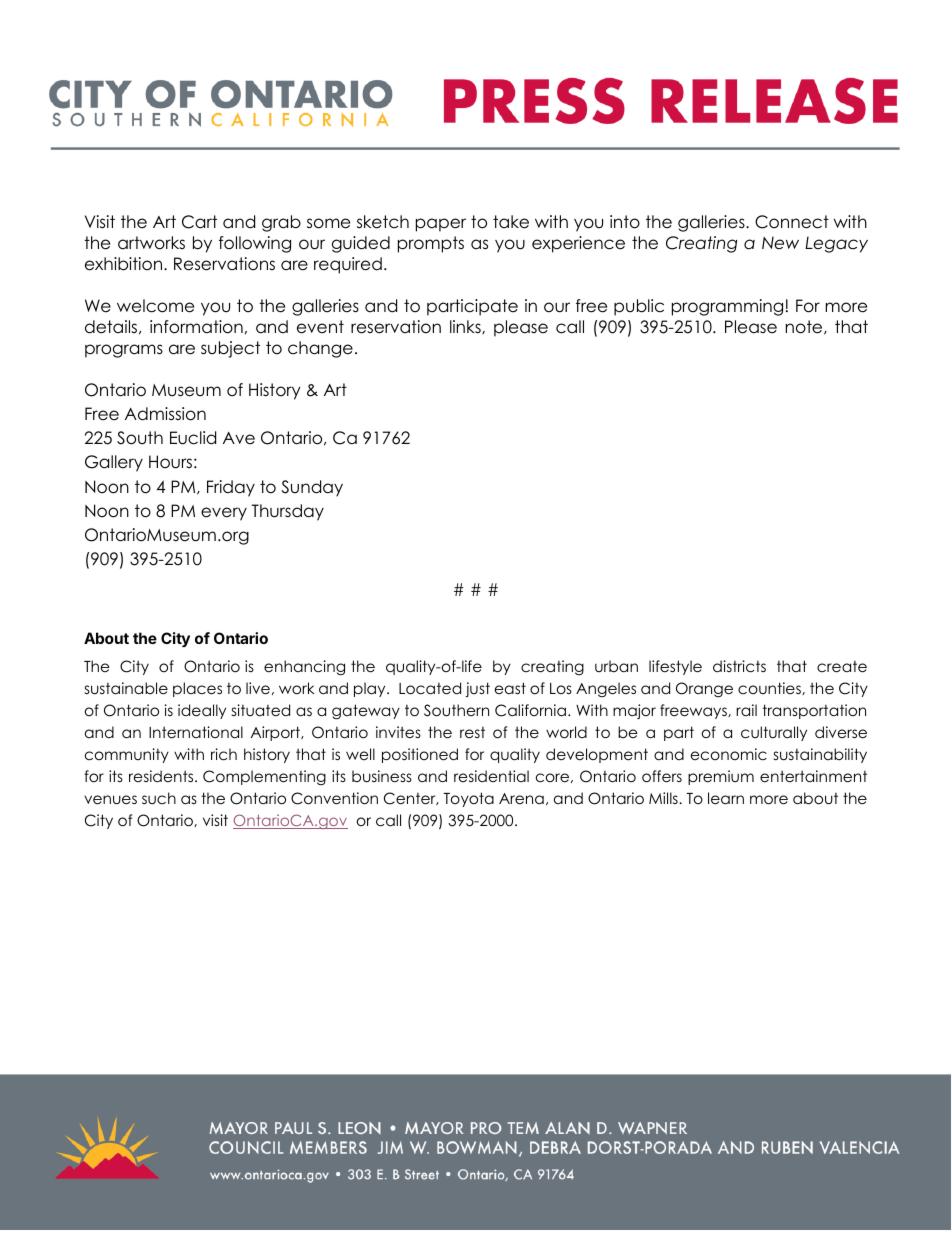  I want to click on residents, so click(162, 776).
